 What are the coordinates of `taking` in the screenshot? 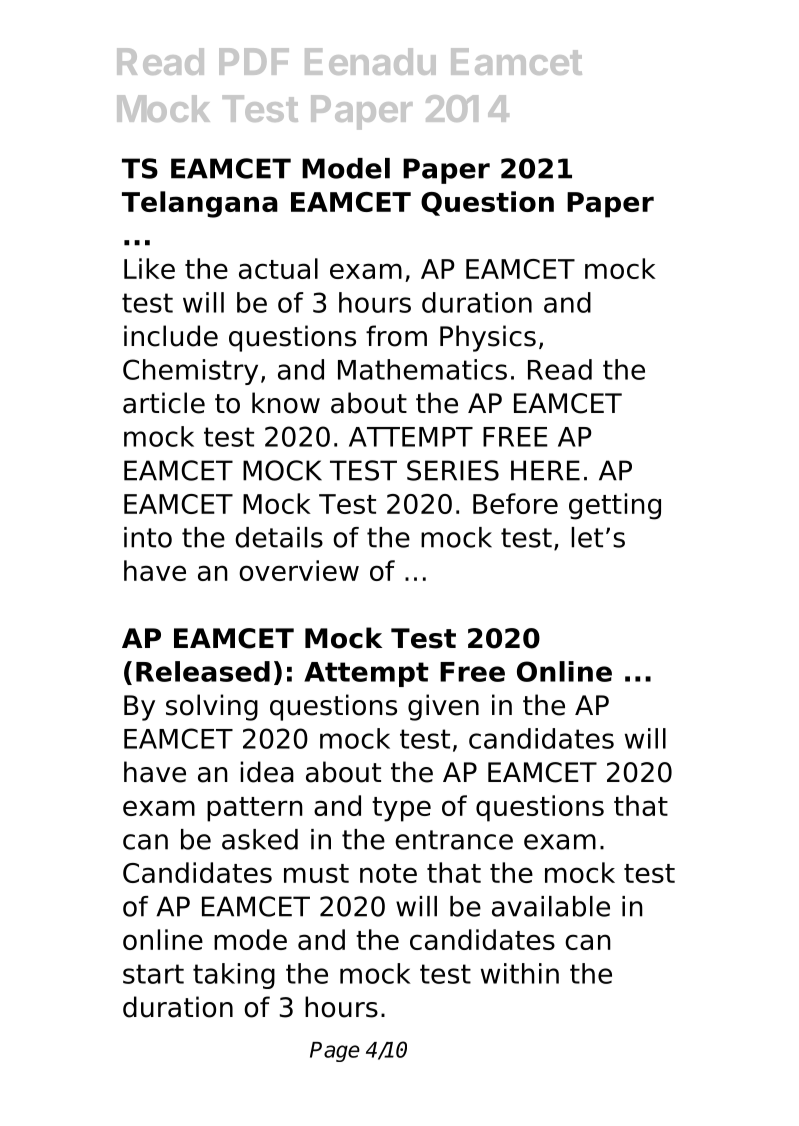 It's located at (234, 976).
